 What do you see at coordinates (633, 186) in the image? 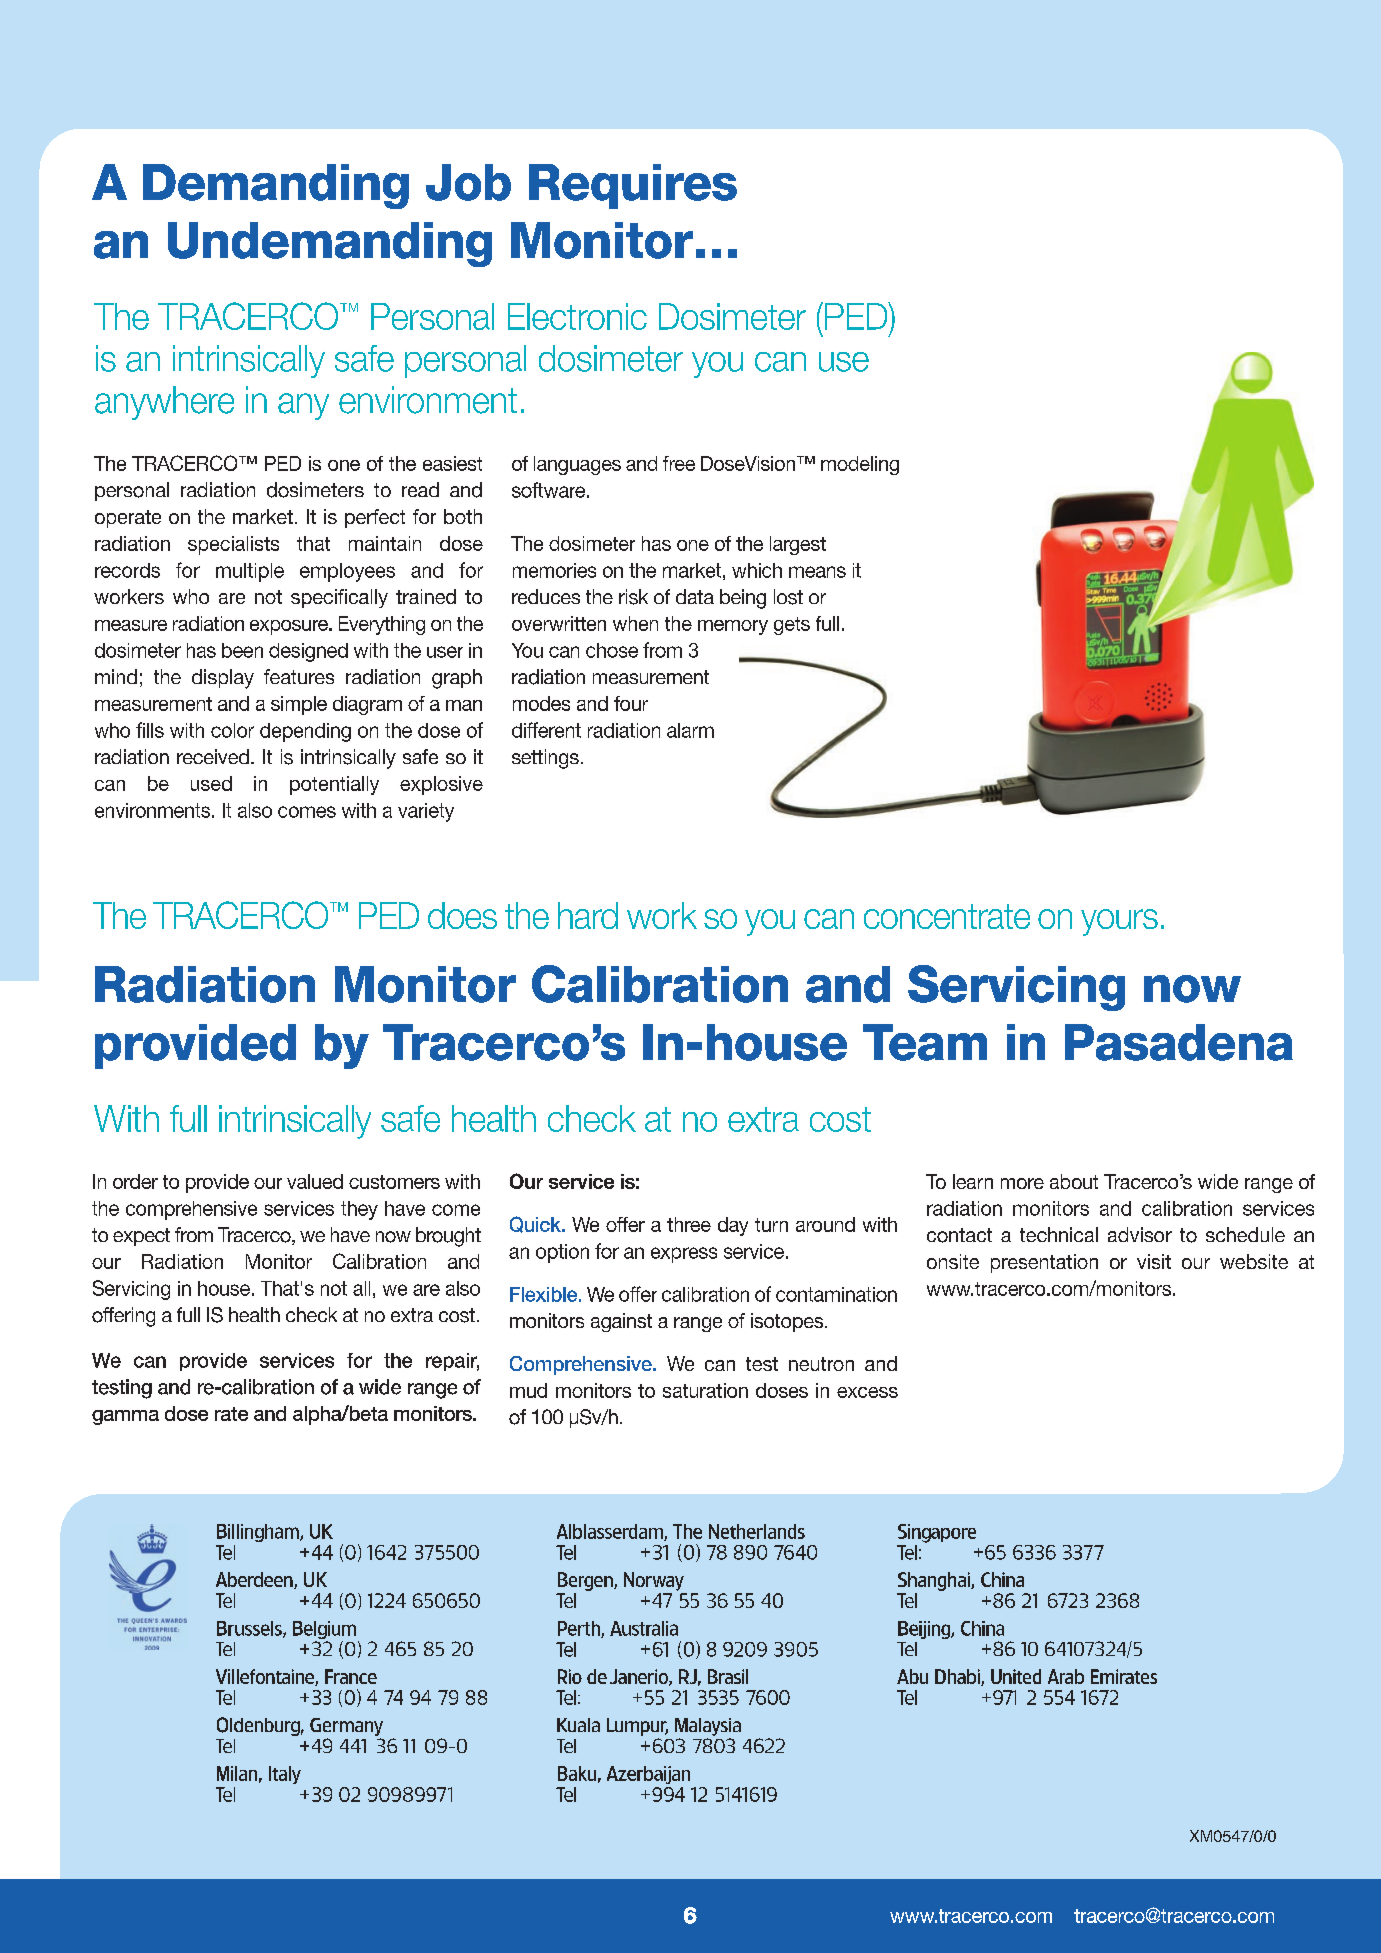
I see `Requires` at bounding box center [633, 186].
